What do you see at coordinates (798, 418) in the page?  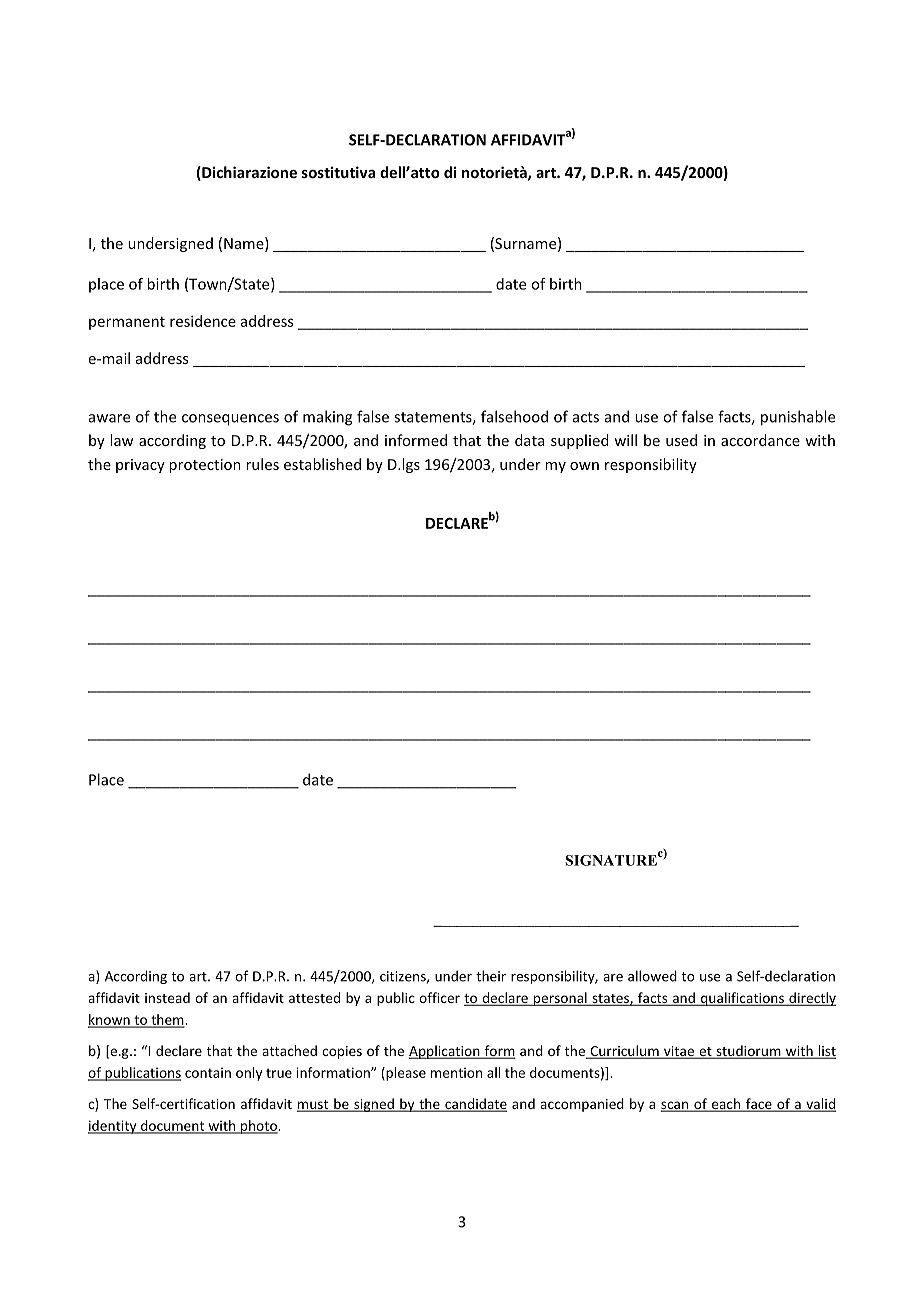 I see `punishable` at bounding box center [798, 418].
